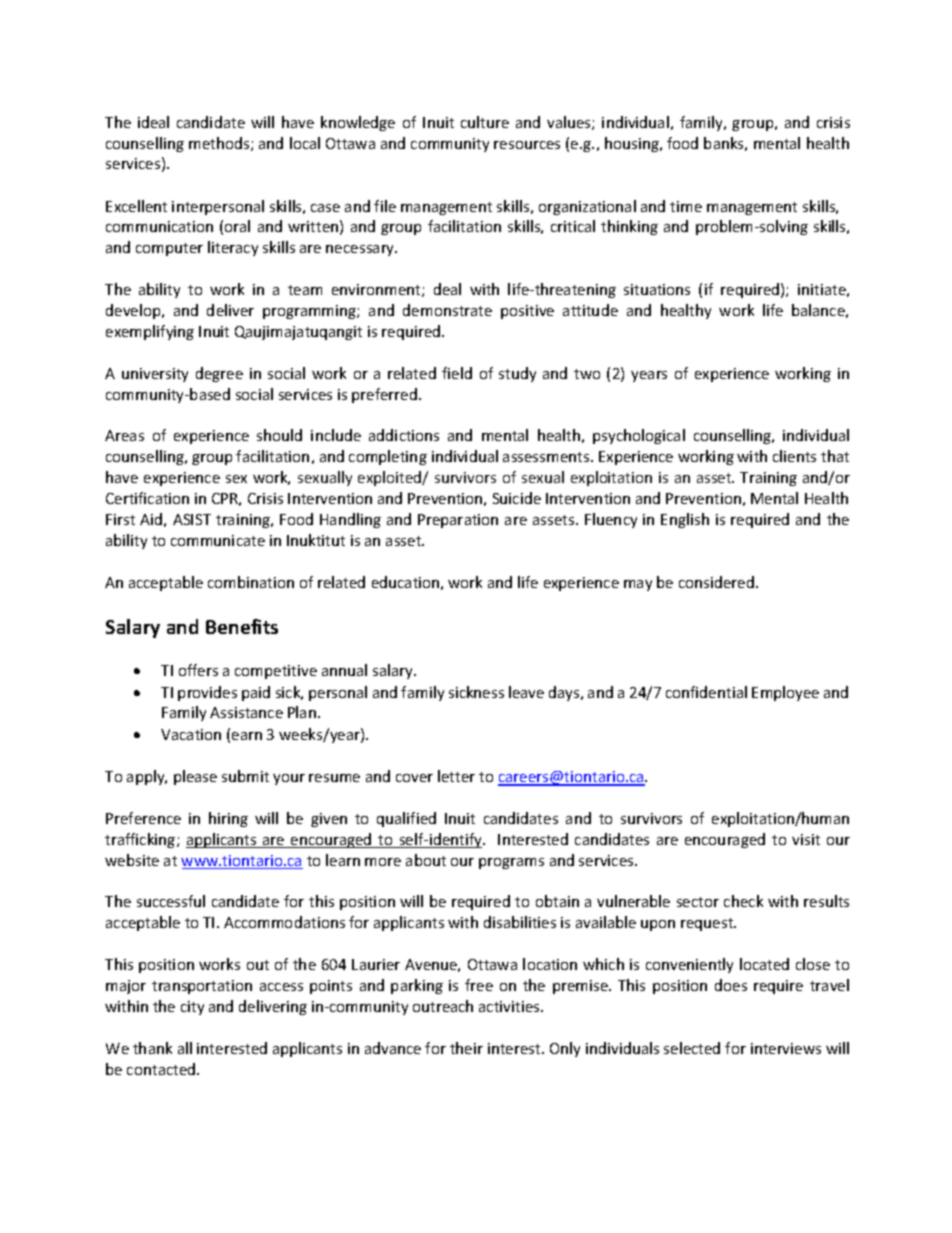  What do you see at coordinates (547, 457) in the document?
I see `assessments` at bounding box center [547, 457].
